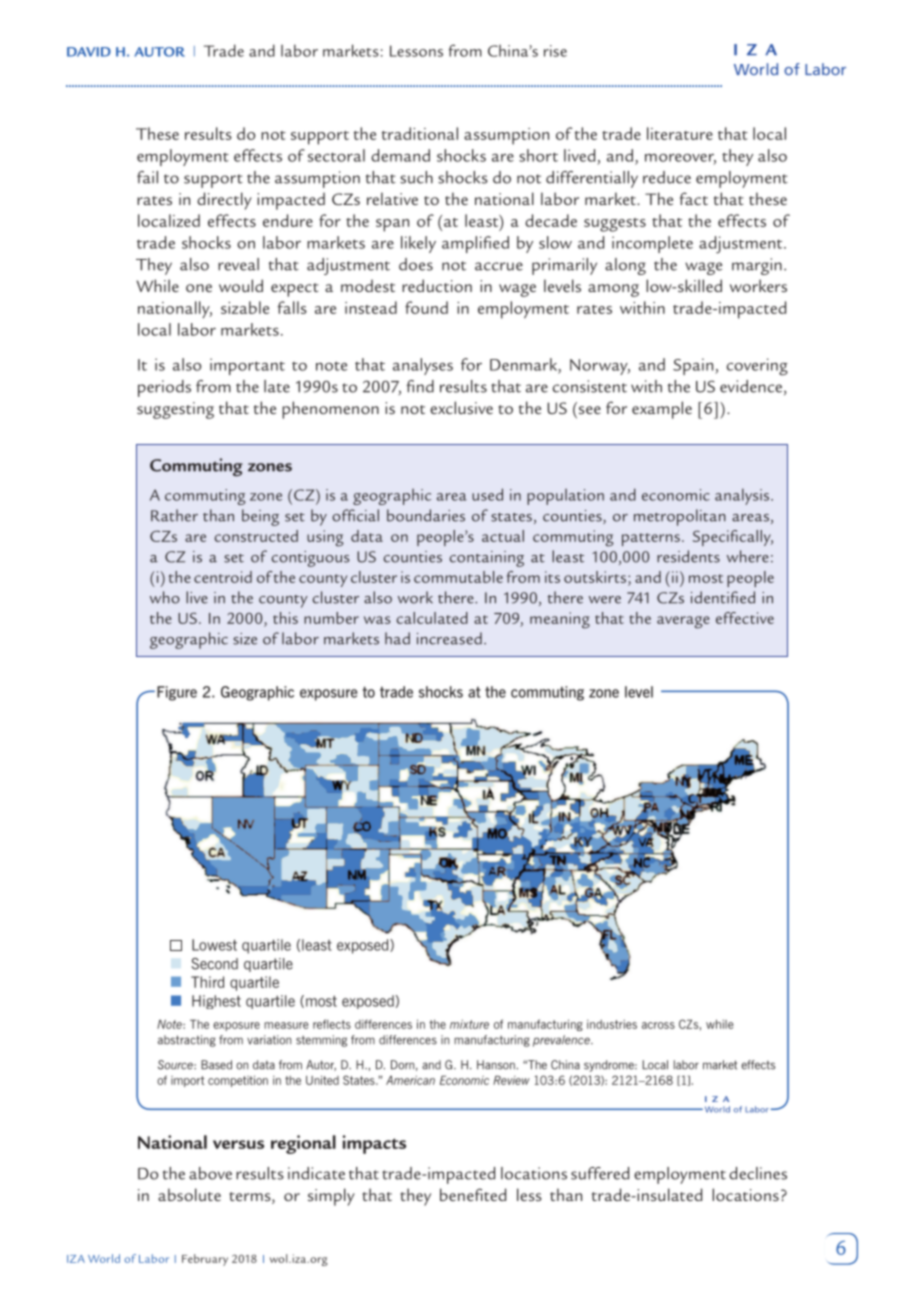 This image has height=1308, width=924. What do you see at coordinates (473, 1194) in the image?
I see `benefited` at bounding box center [473, 1194].
